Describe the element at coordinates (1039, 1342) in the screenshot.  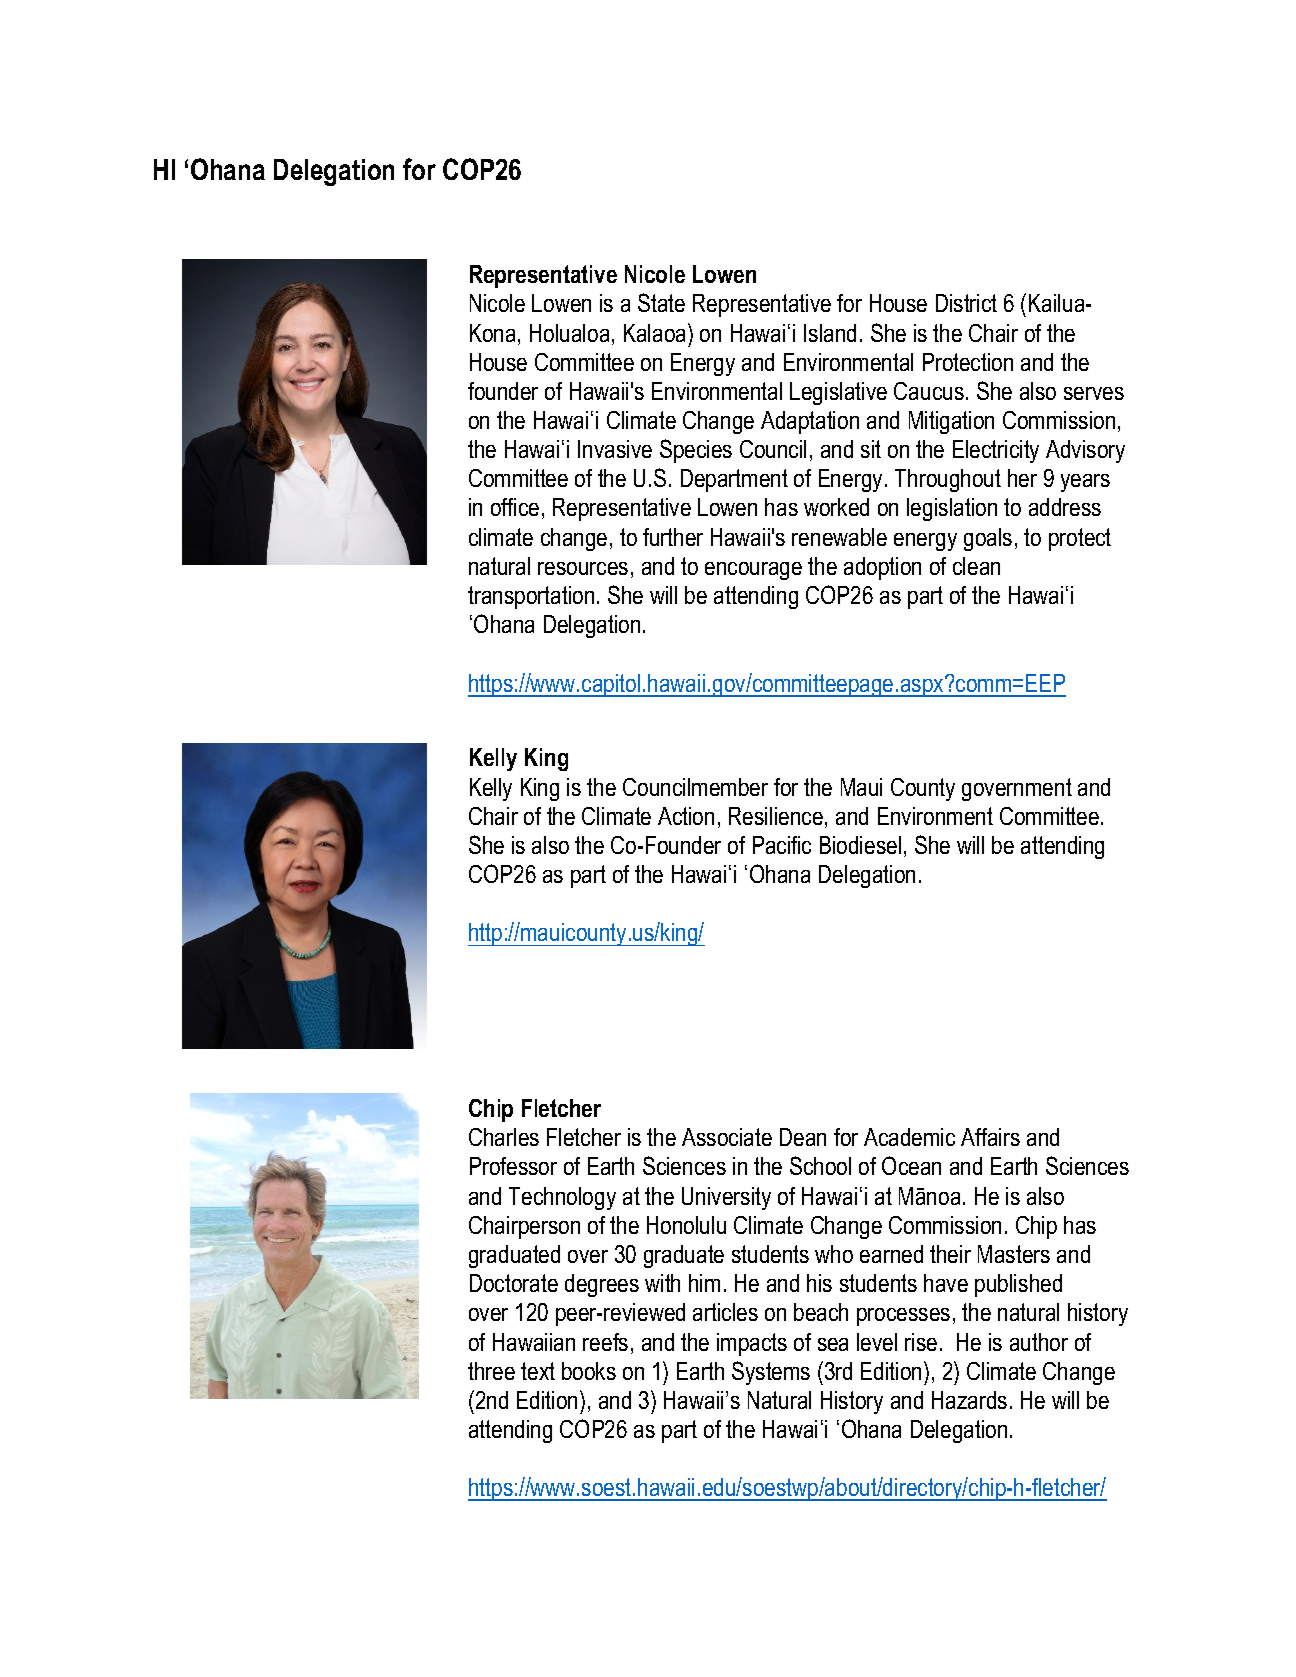
I see `author` at that location.
